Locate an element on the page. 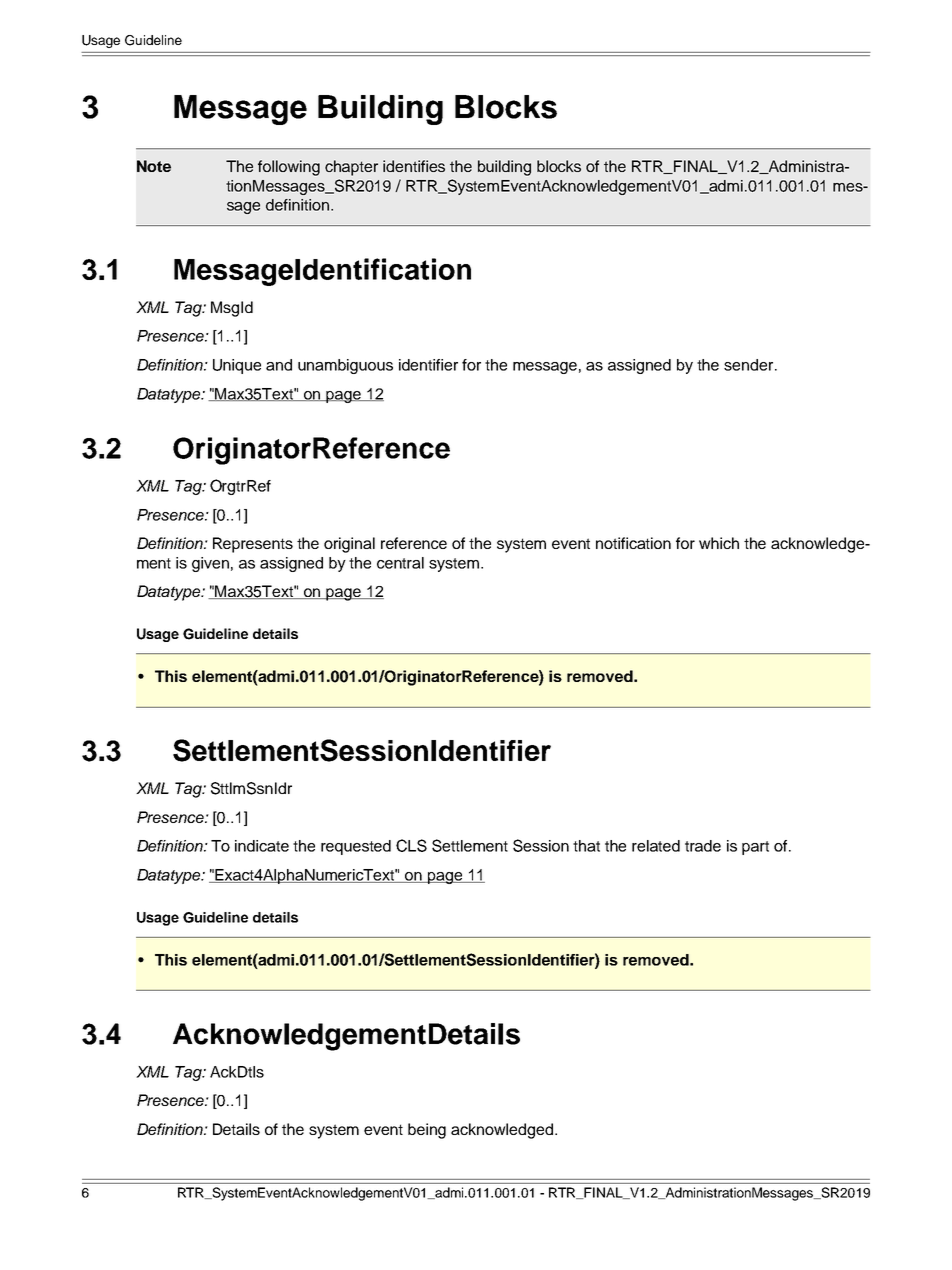 The width and height of the image is (952, 1270). requested is located at coordinates (356, 847).
